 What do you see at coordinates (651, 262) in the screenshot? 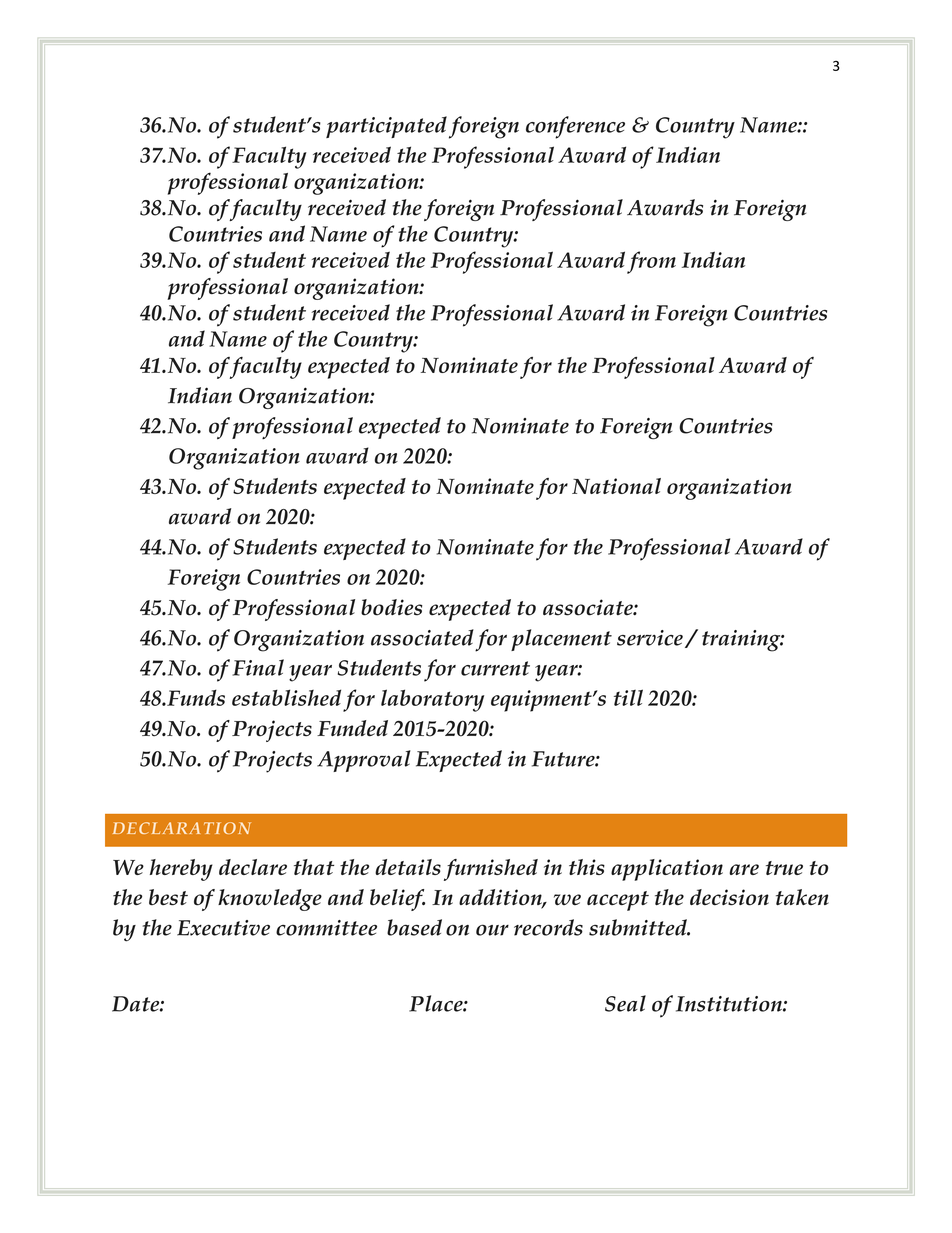
I see `from` at bounding box center [651, 262].
